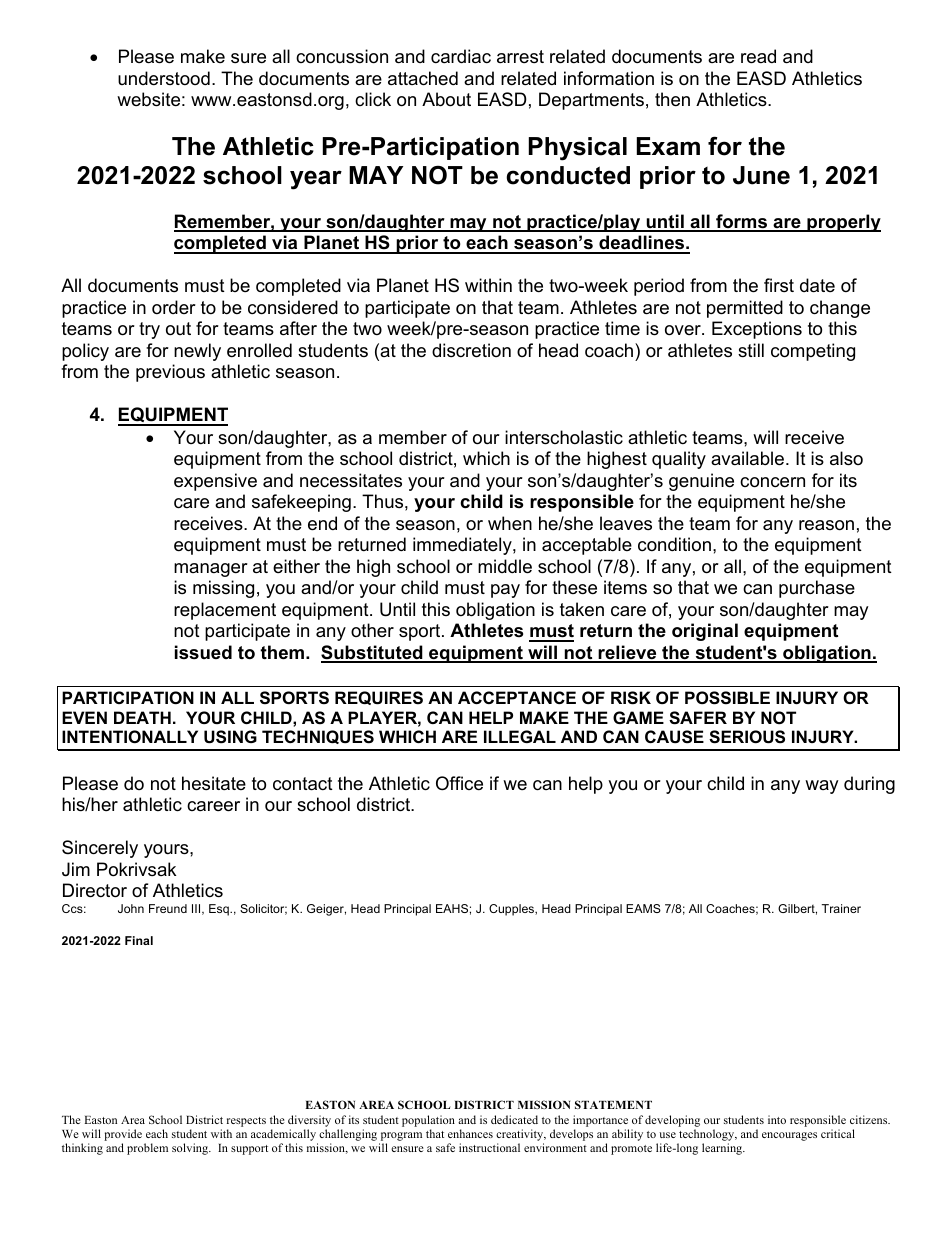 This document has height=1233, width=952. I want to click on read, so click(758, 56).
